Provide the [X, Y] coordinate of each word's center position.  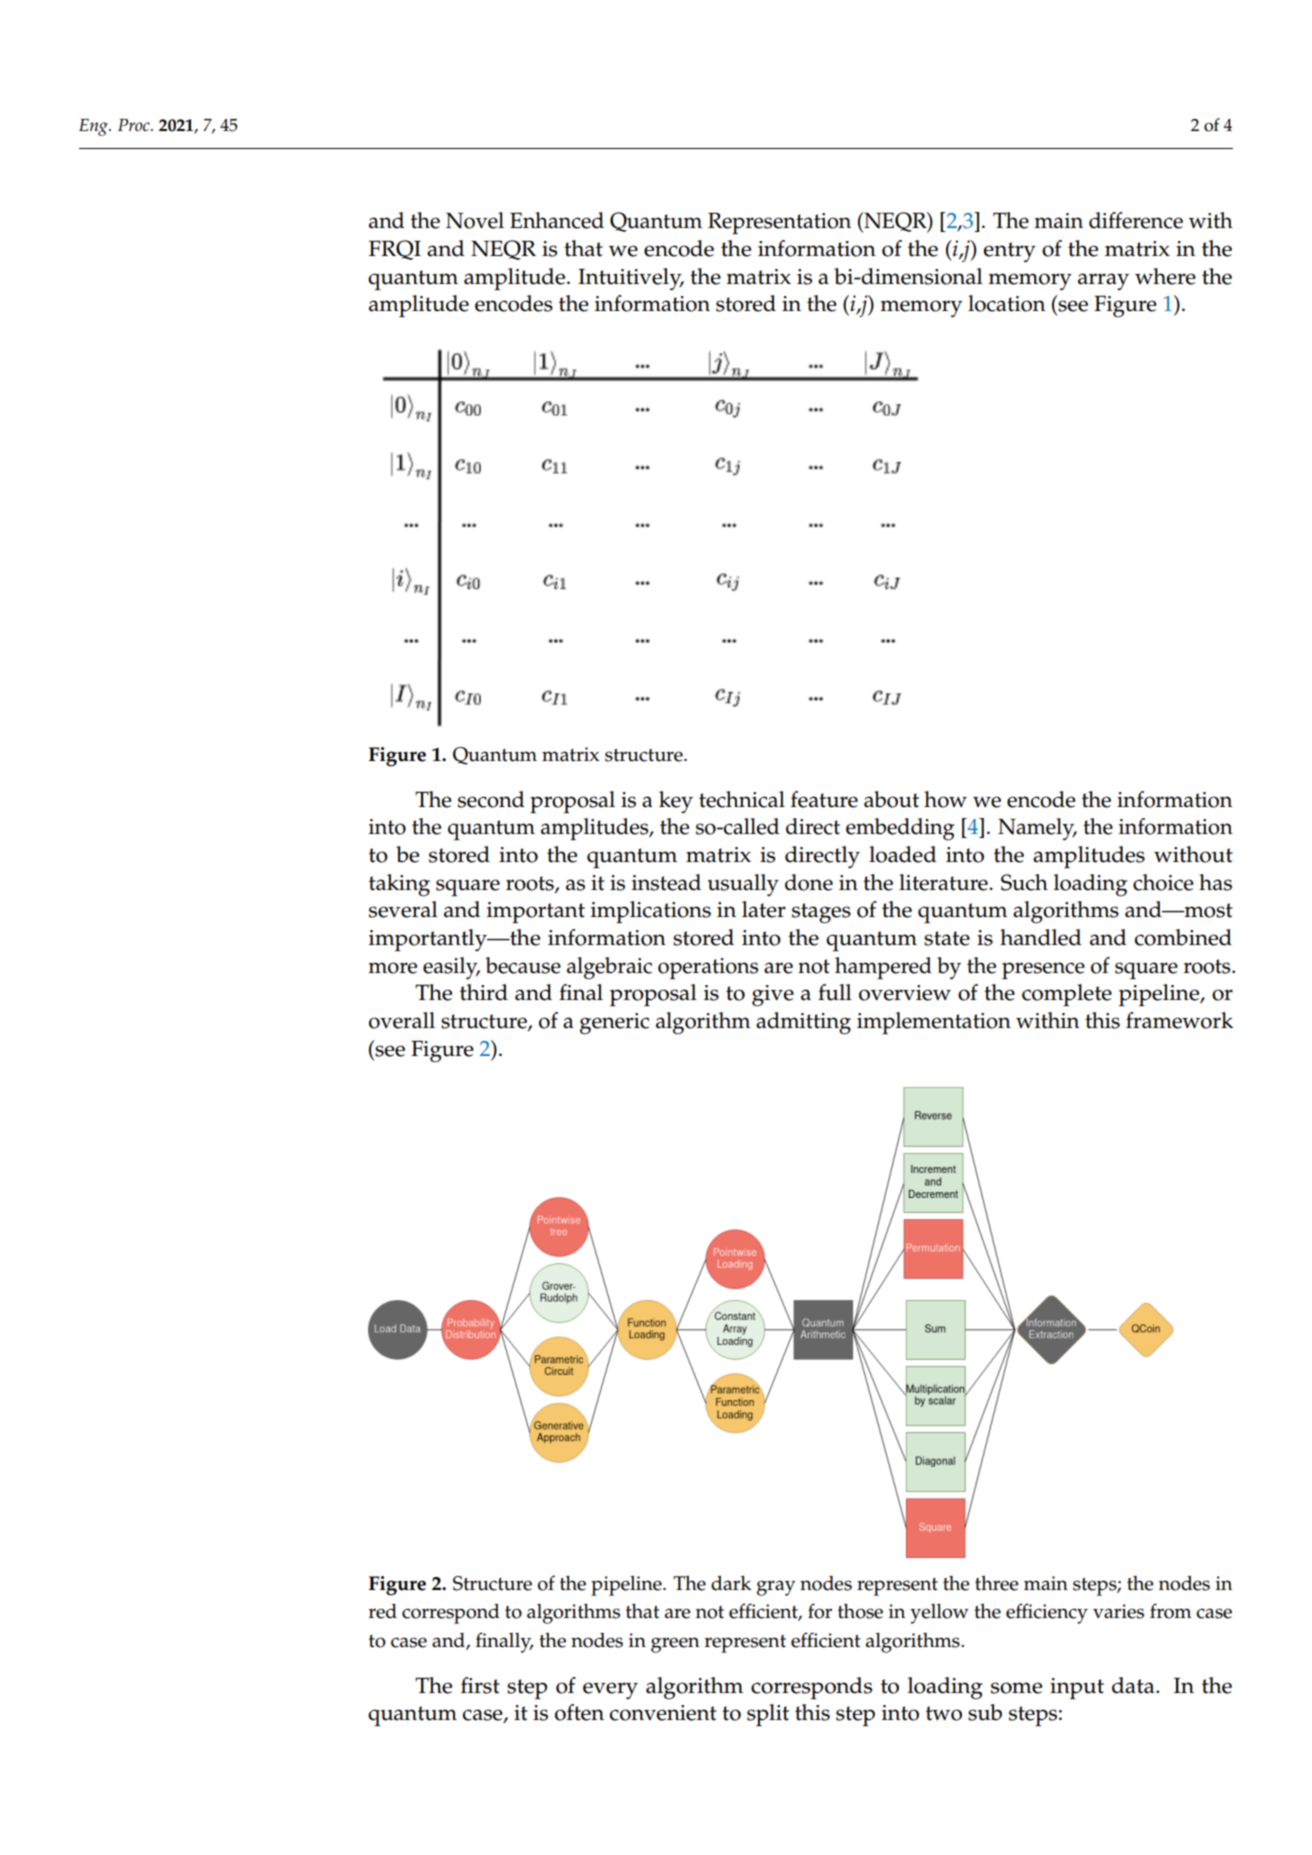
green [675, 1645]
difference [1136, 220]
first [480, 1685]
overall [402, 1020]
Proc [135, 125]
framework [1179, 1020]
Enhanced [557, 220]
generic [614, 1024]
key [676, 802]
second [491, 799]
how [945, 799]
